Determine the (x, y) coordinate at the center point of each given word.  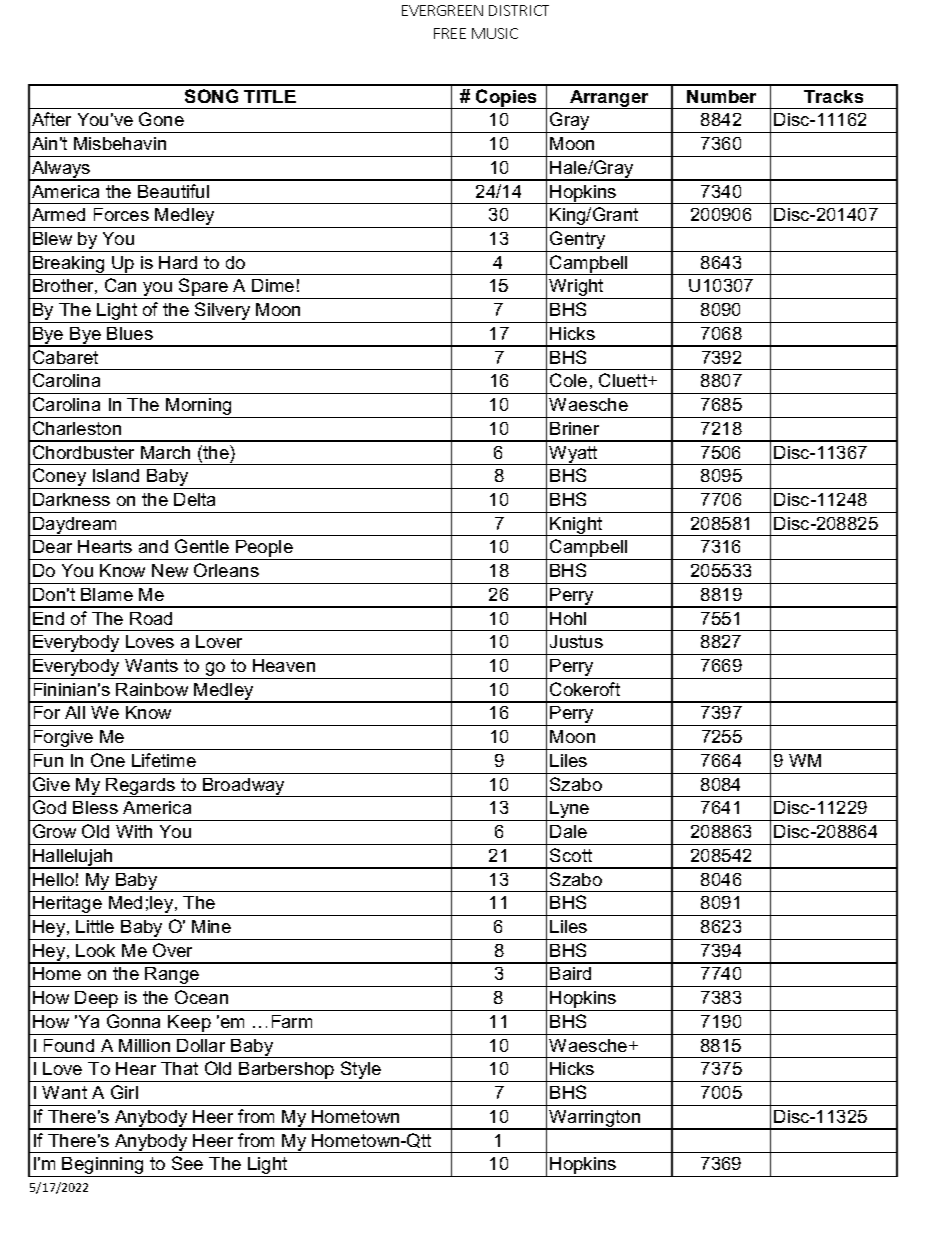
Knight (577, 526)
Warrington (595, 1120)
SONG (211, 96)
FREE (450, 33)
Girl (124, 1092)
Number (721, 96)
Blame (107, 594)
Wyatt (574, 455)
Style (361, 1071)
